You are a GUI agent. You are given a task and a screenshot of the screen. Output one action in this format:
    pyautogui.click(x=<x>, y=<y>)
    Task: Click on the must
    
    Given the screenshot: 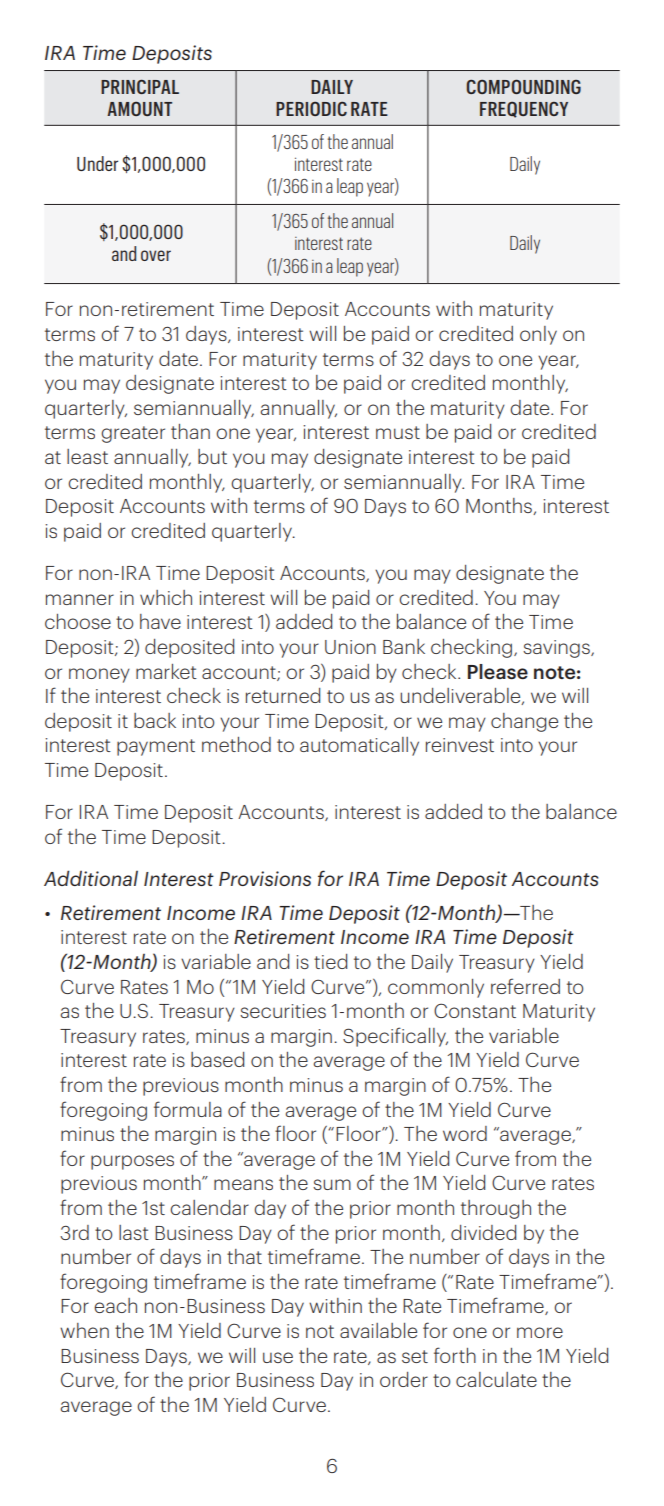 What is the action you would take?
    pyautogui.click(x=398, y=432)
